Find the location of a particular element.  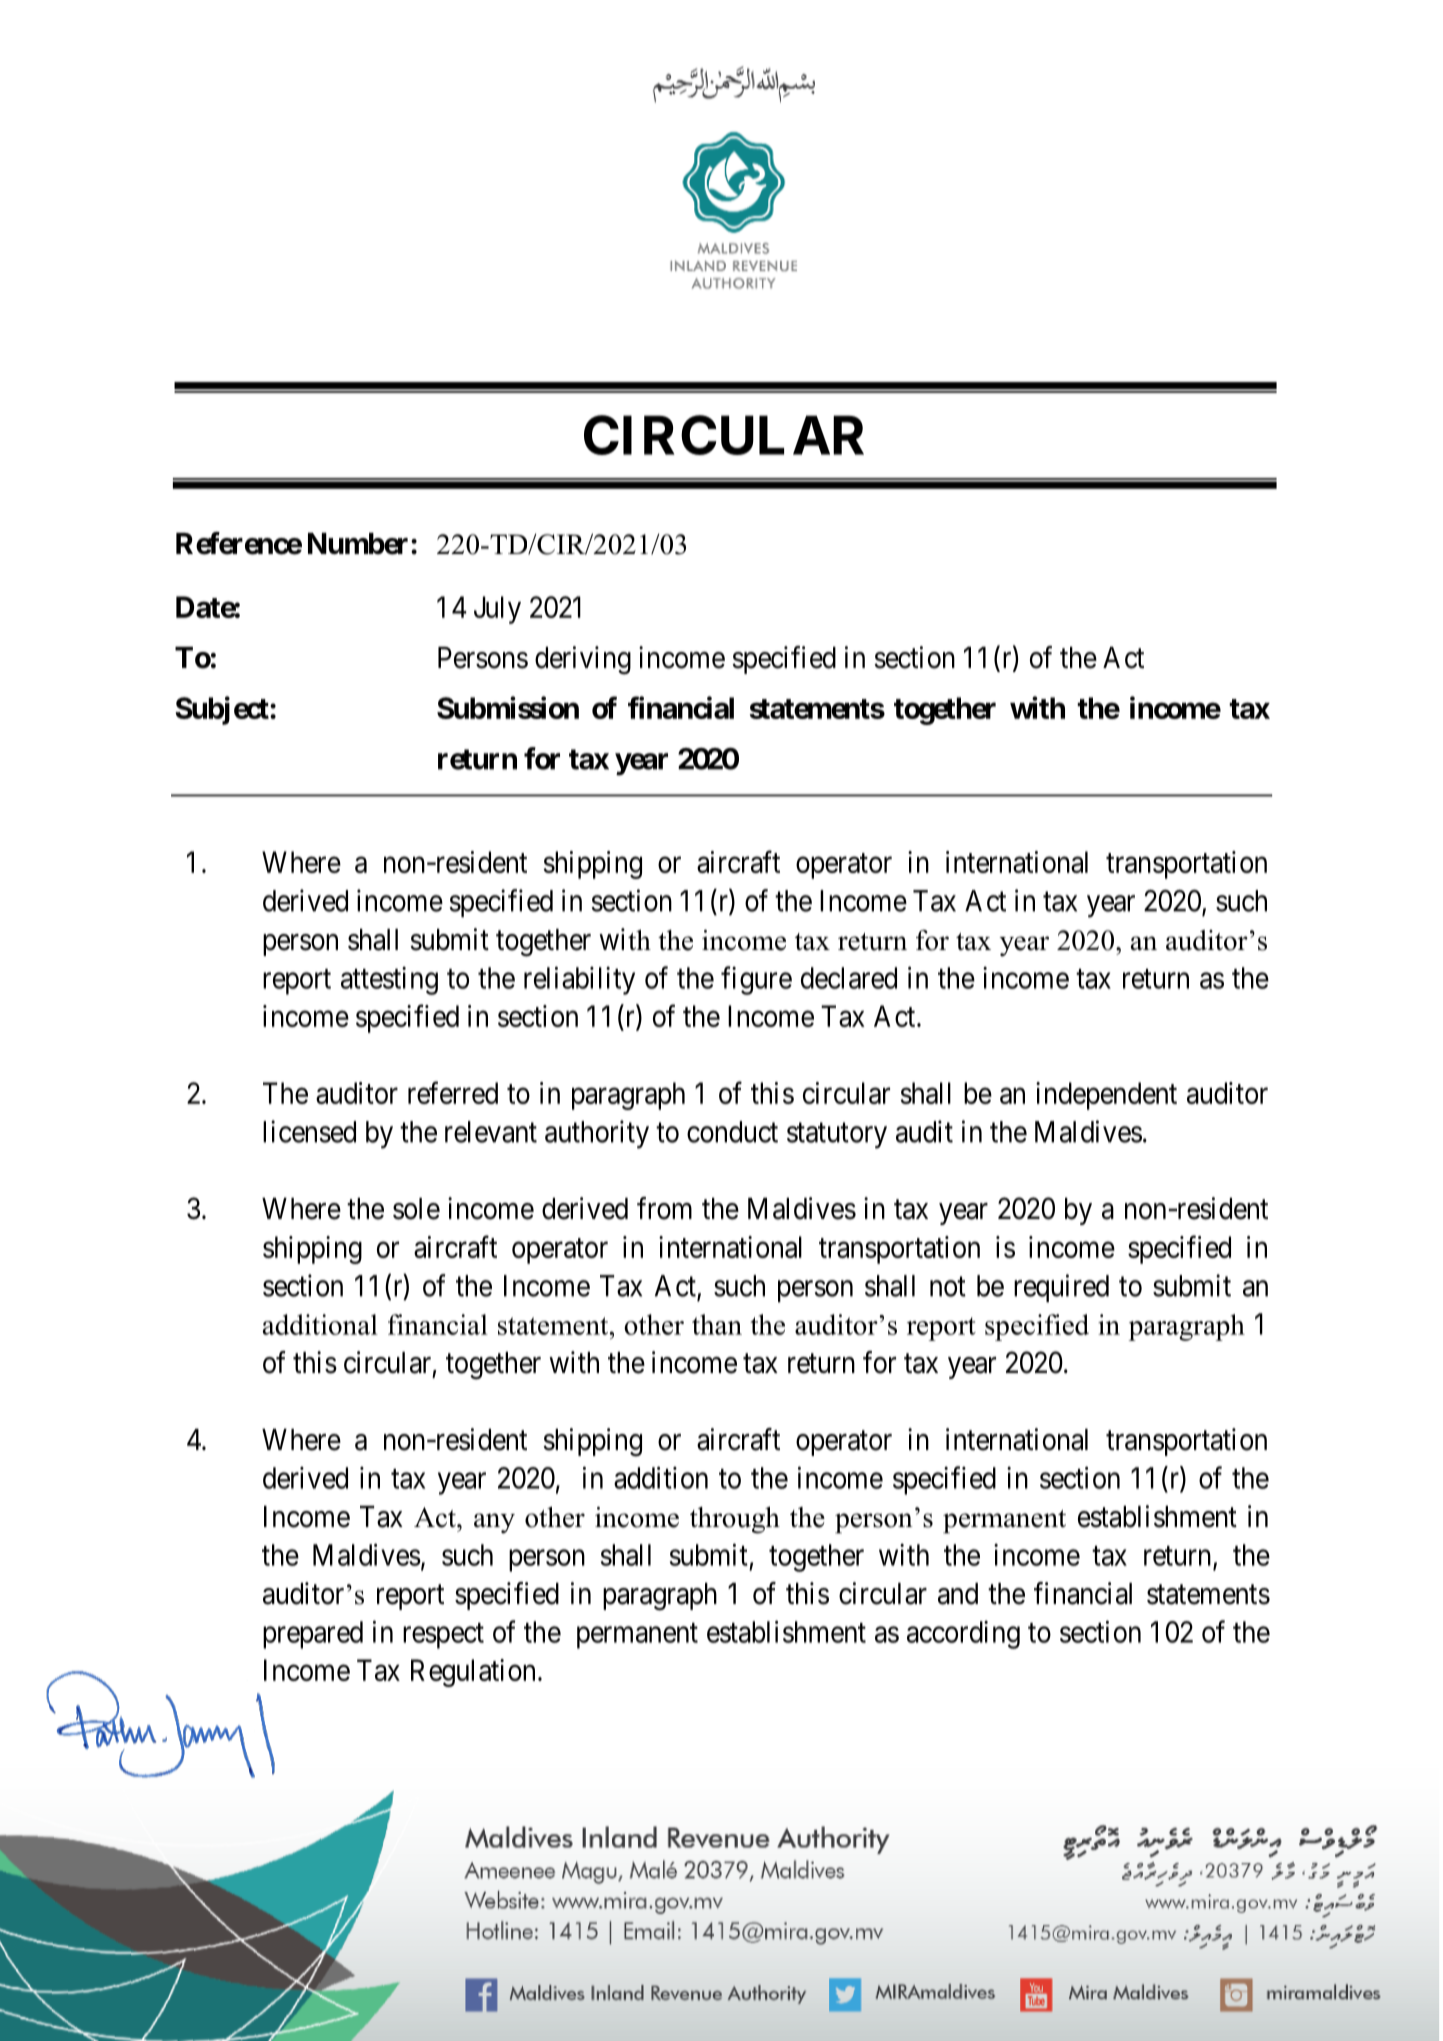

deriving is located at coordinates (583, 660).
